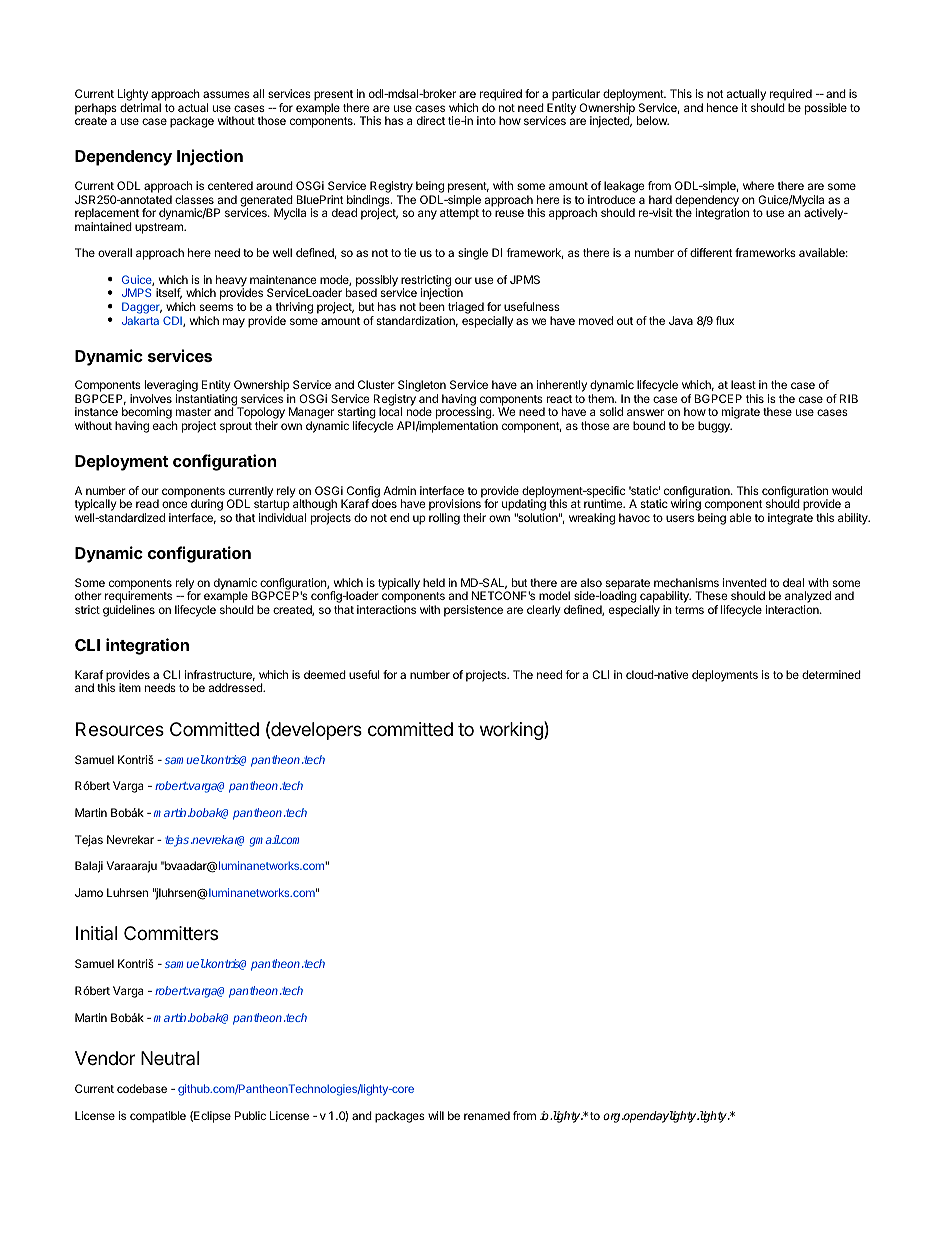 The image size is (952, 1233). What do you see at coordinates (831, 674) in the page?
I see `determined` at bounding box center [831, 674].
